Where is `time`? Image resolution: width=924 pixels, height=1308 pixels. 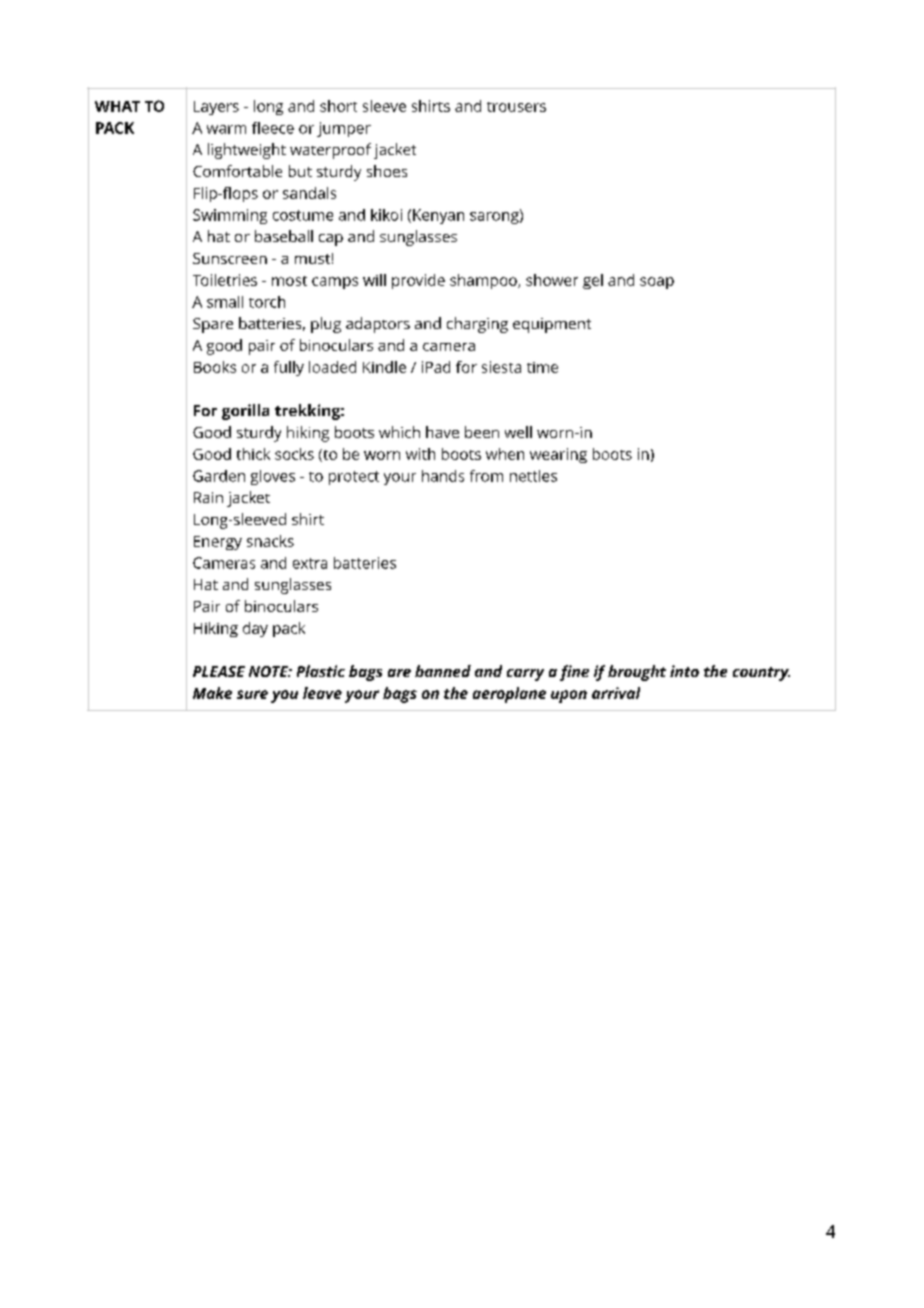 time is located at coordinates (542, 367).
